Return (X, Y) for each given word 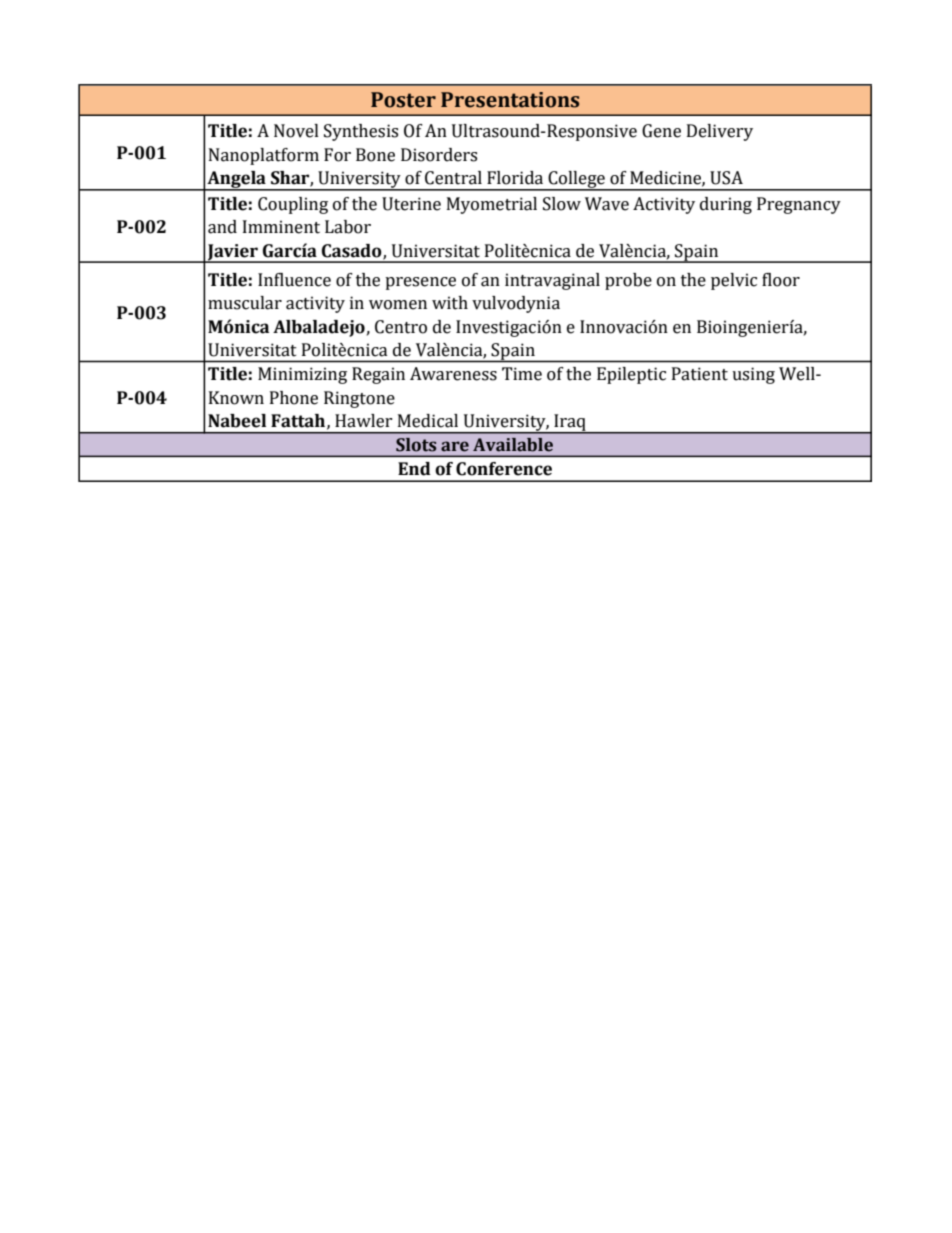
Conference (504, 469)
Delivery (720, 132)
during (726, 205)
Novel (296, 131)
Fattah (298, 421)
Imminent (281, 227)
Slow (562, 204)
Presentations (510, 100)
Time (522, 374)
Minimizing (302, 375)
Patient (700, 374)
